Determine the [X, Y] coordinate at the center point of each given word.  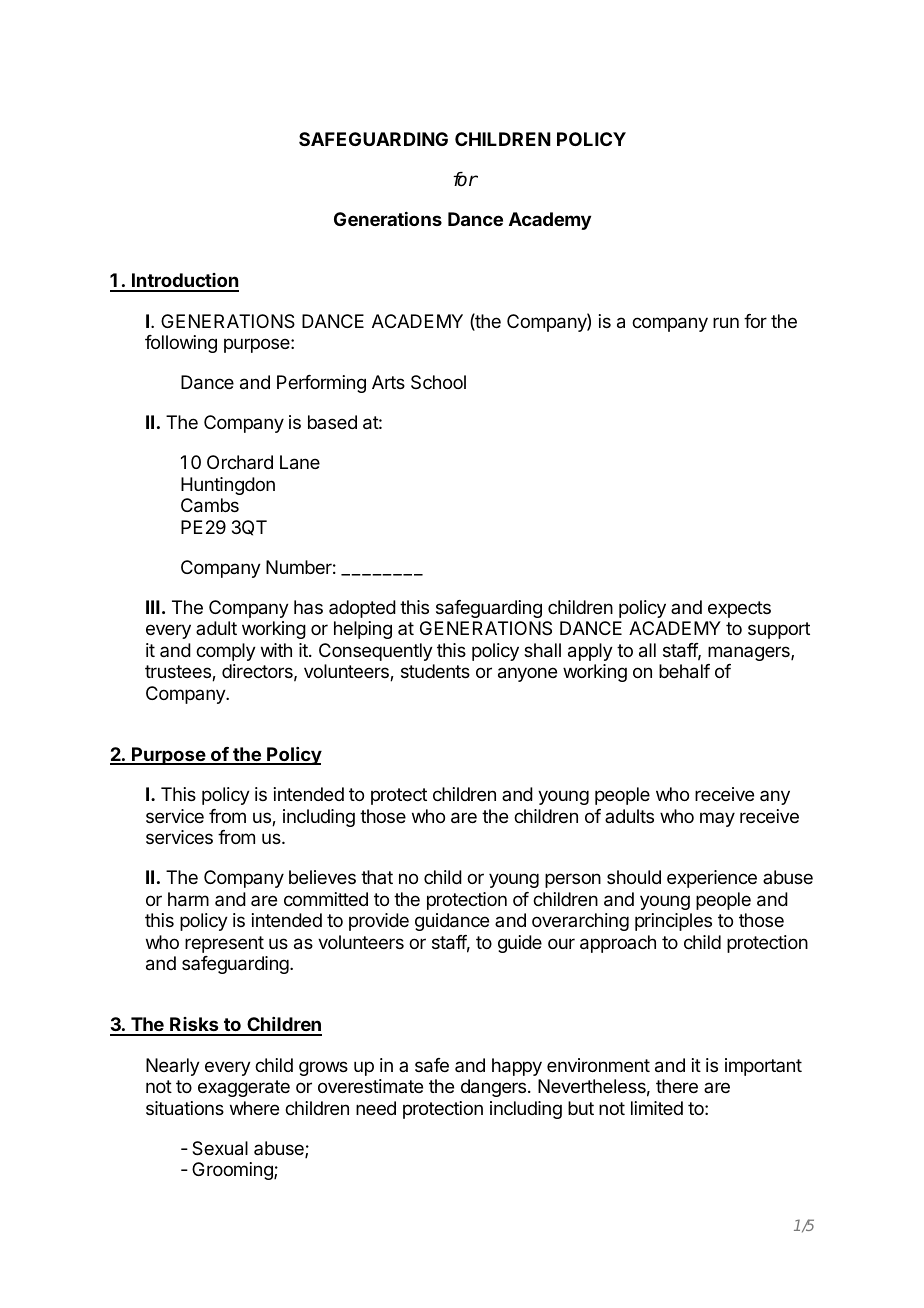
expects [739, 609]
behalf [684, 671]
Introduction [184, 282]
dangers [493, 1088]
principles [673, 922]
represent [224, 944]
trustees [179, 673]
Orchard [240, 462]
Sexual [220, 1148]
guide [520, 944]
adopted [362, 609]
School [438, 382]
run [726, 322]
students [435, 671]
